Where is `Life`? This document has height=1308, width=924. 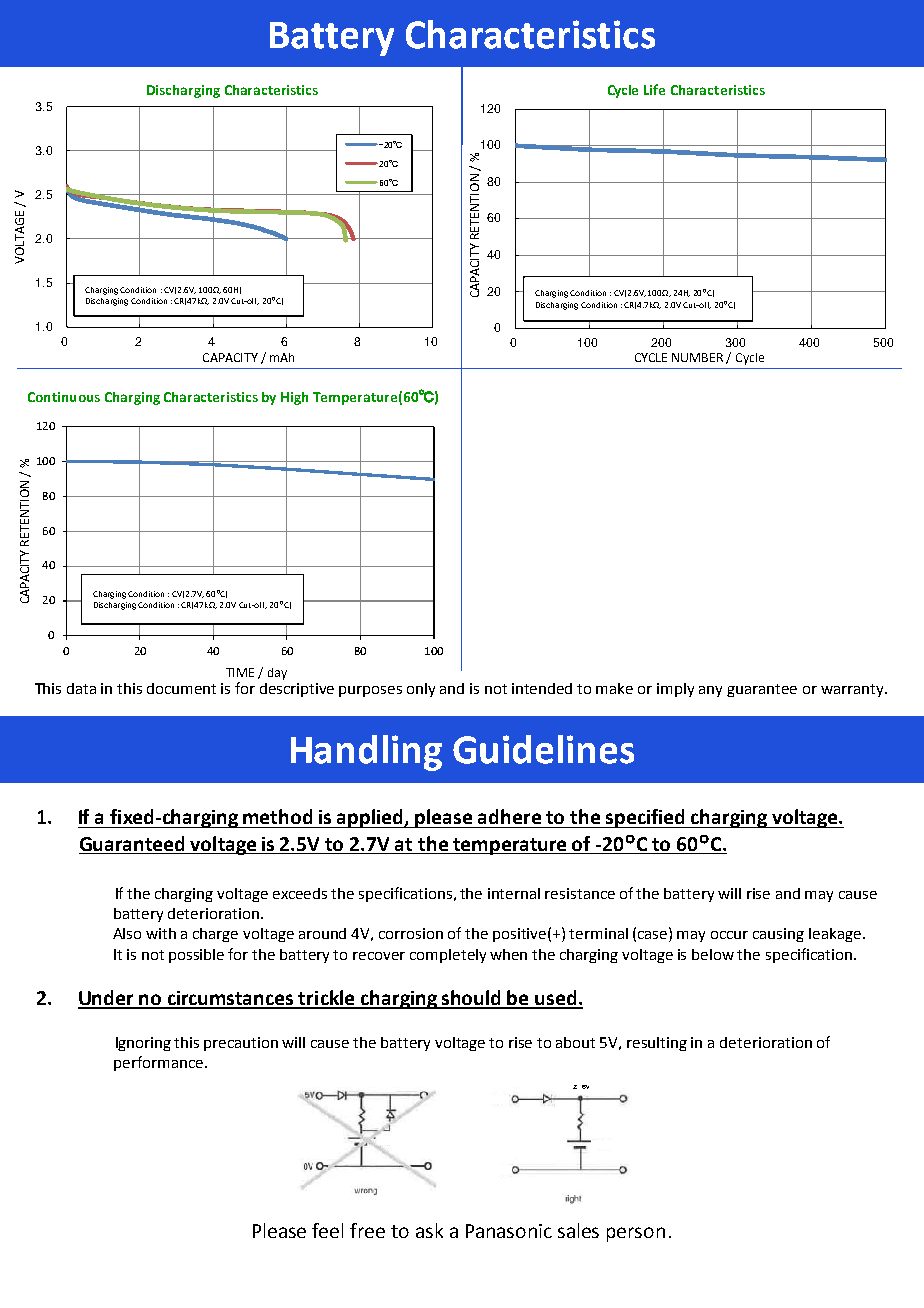 Life is located at coordinates (654, 89).
